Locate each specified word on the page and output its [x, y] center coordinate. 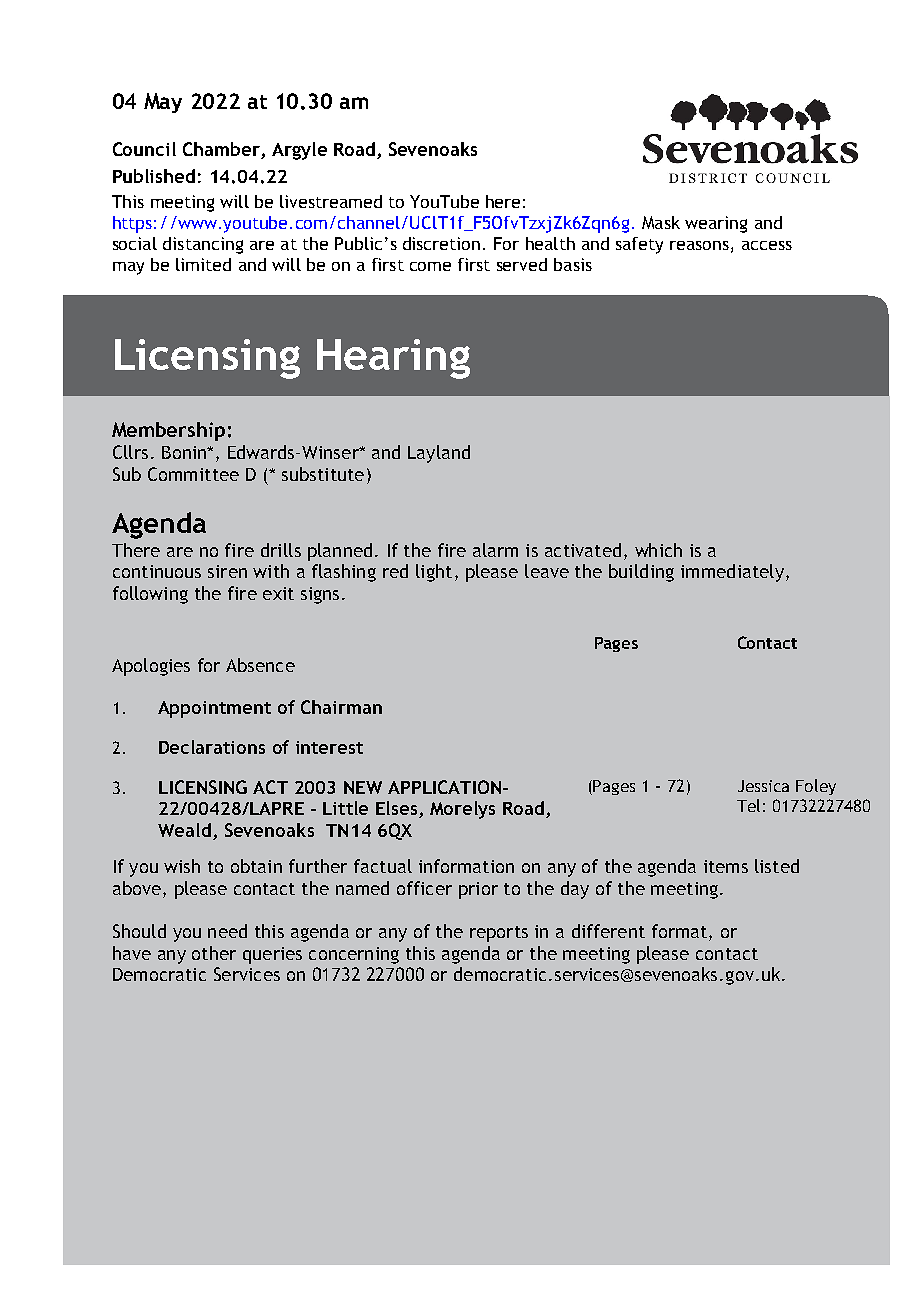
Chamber [222, 150]
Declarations [212, 747]
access [767, 245]
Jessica [763, 786]
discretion [441, 243]
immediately [732, 573]
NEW [363, 787]
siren [227, 571]
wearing [716, 224]
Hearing [393, 359]
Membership [168, 431]
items [726, 866]
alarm [495, 550]
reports [499, 934]
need [227, 931]
